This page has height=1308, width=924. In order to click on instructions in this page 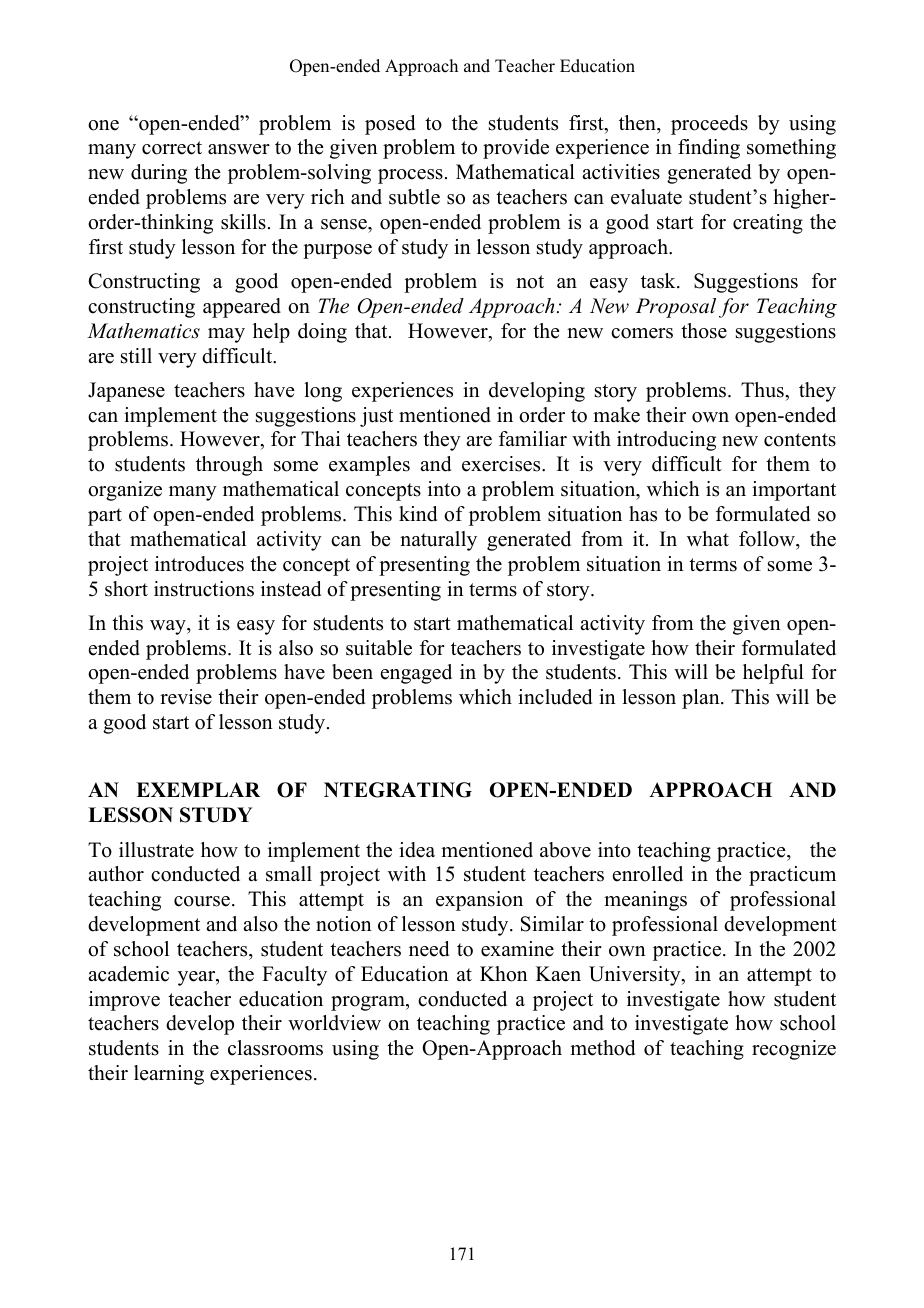, I will do `click(204, 589)`.
